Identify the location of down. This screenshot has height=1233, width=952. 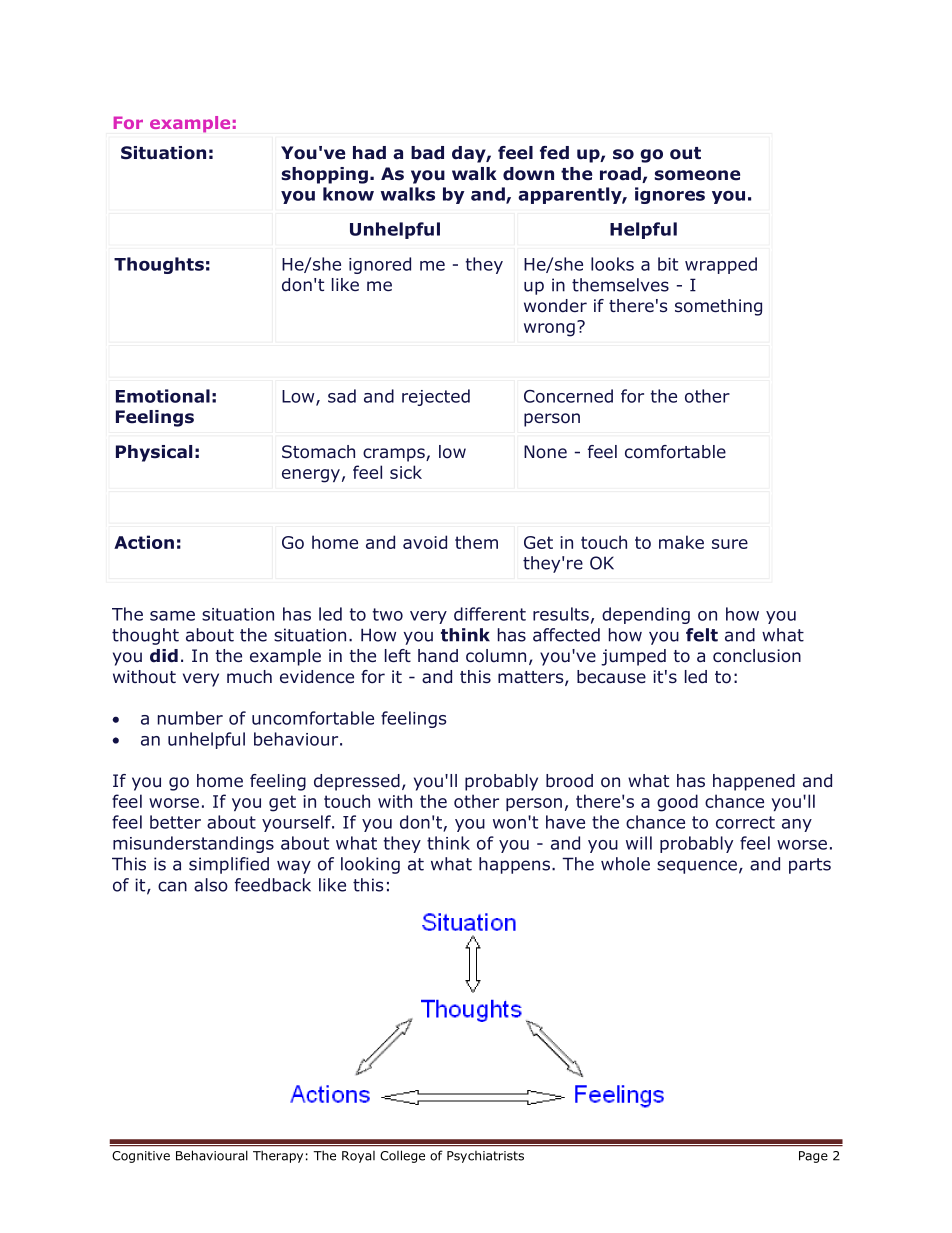
(528, 174).
